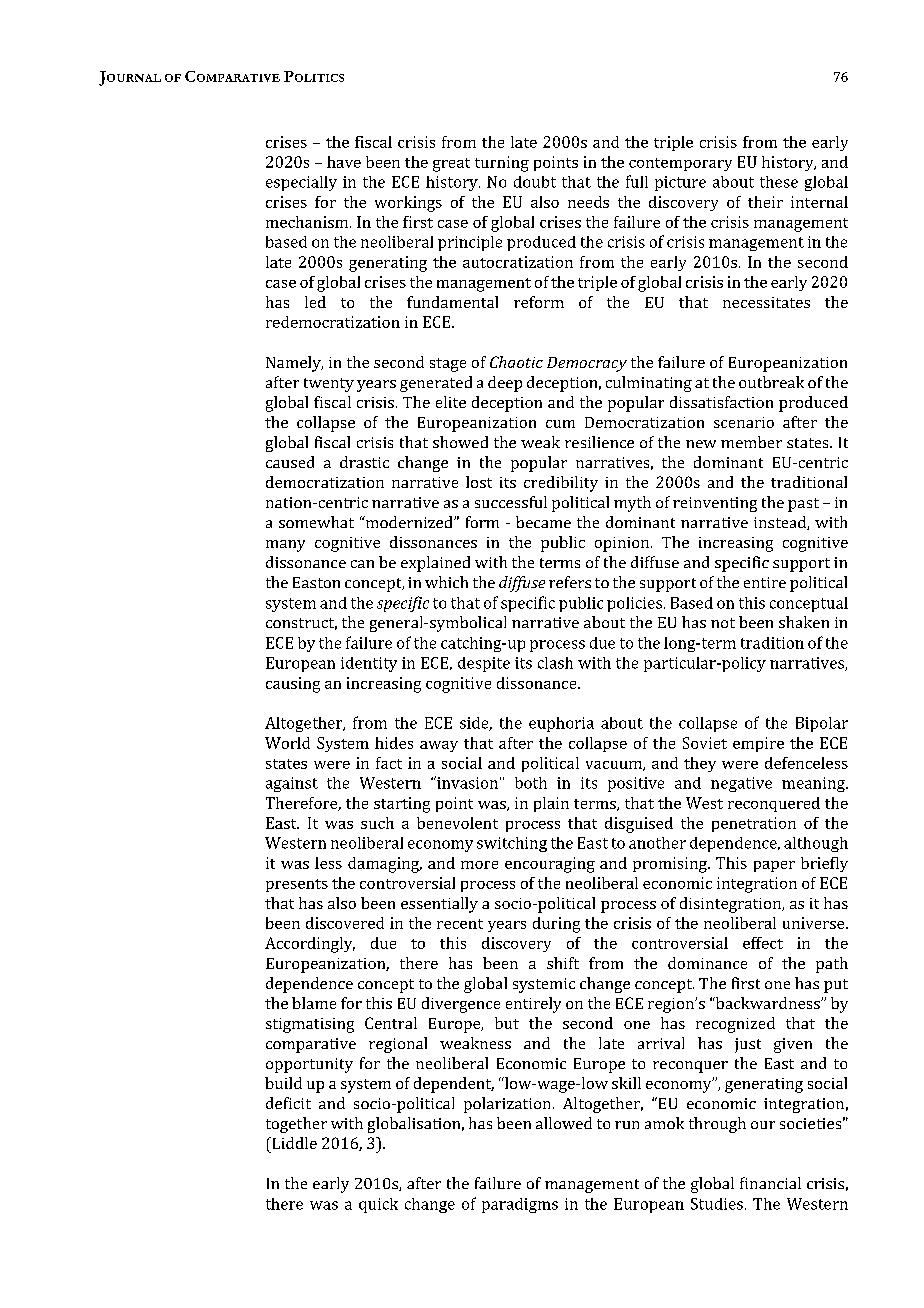 The width and height of the screenshot is (924, 1308). Describe the element at coordinates (758, 744) in the screenshot. I see `empire` at that location.
